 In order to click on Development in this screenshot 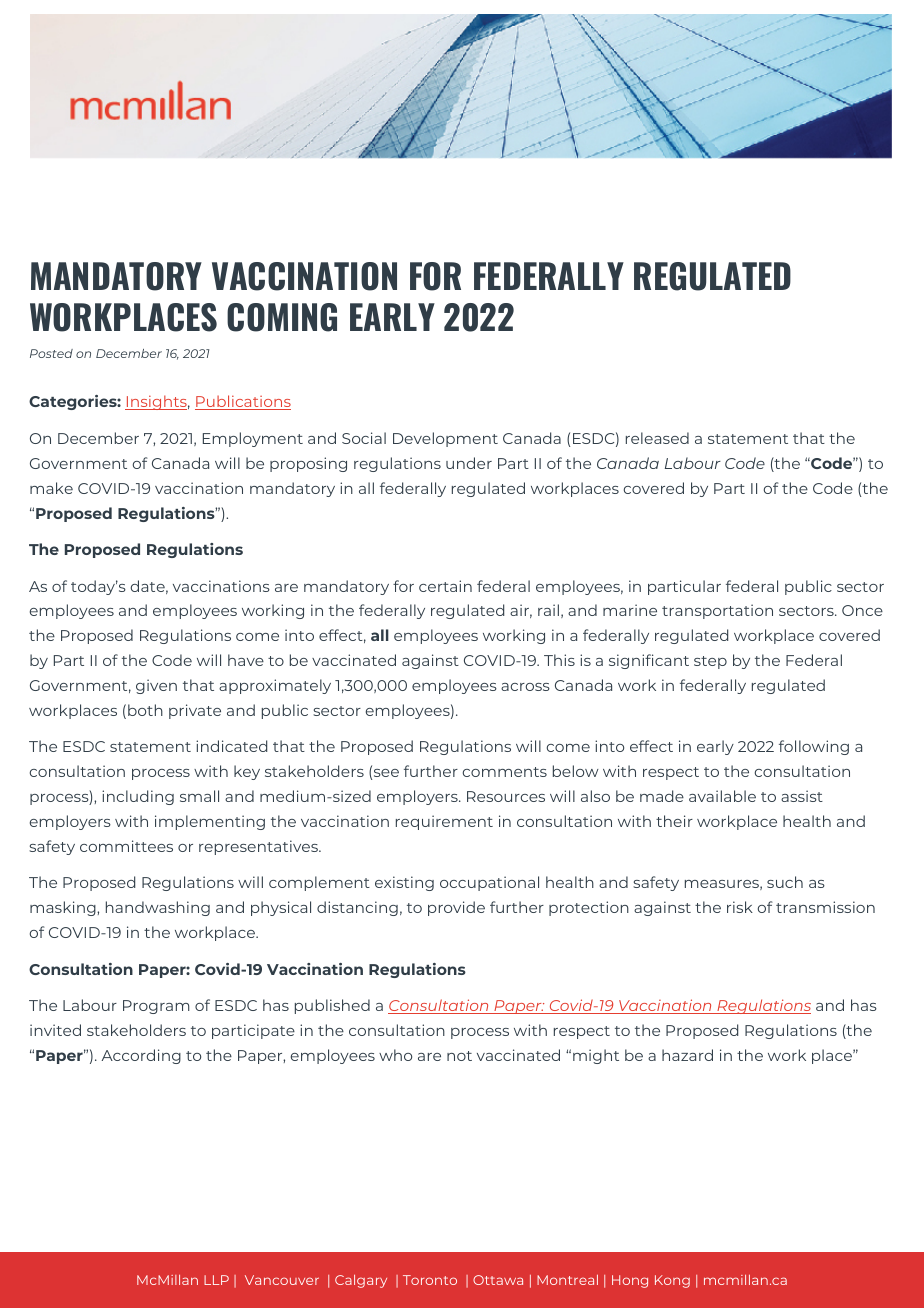, I will do `click(445, 439)`.
